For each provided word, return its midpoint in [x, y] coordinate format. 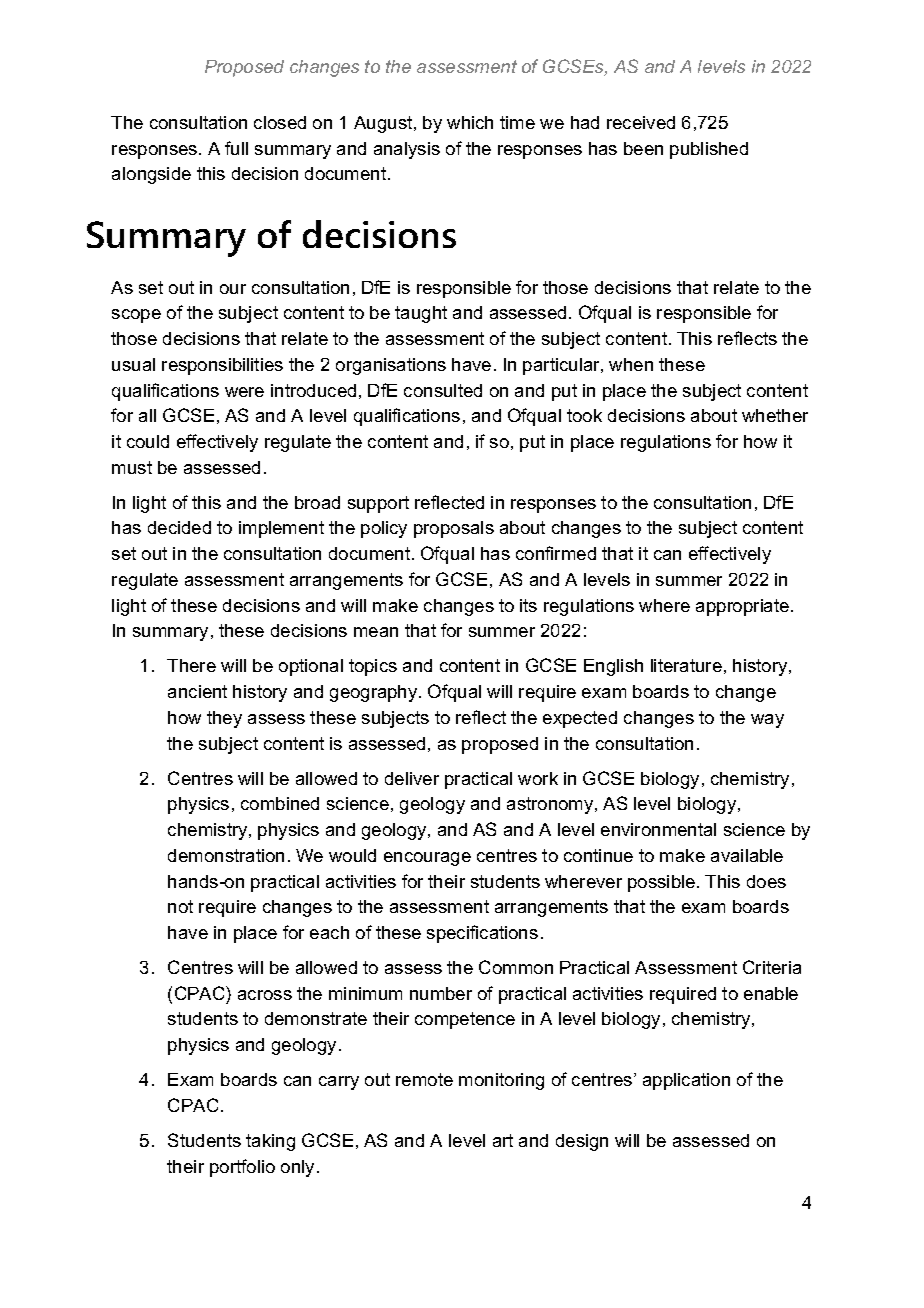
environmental [658, 829]
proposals [454, 529]
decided [179, 527]
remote [424, 1079]
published [709, 150]
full [236, 148]
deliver [412, 778]
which [470, 122]
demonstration [226, 855]
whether [775, 415]
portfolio [242, 1168]
